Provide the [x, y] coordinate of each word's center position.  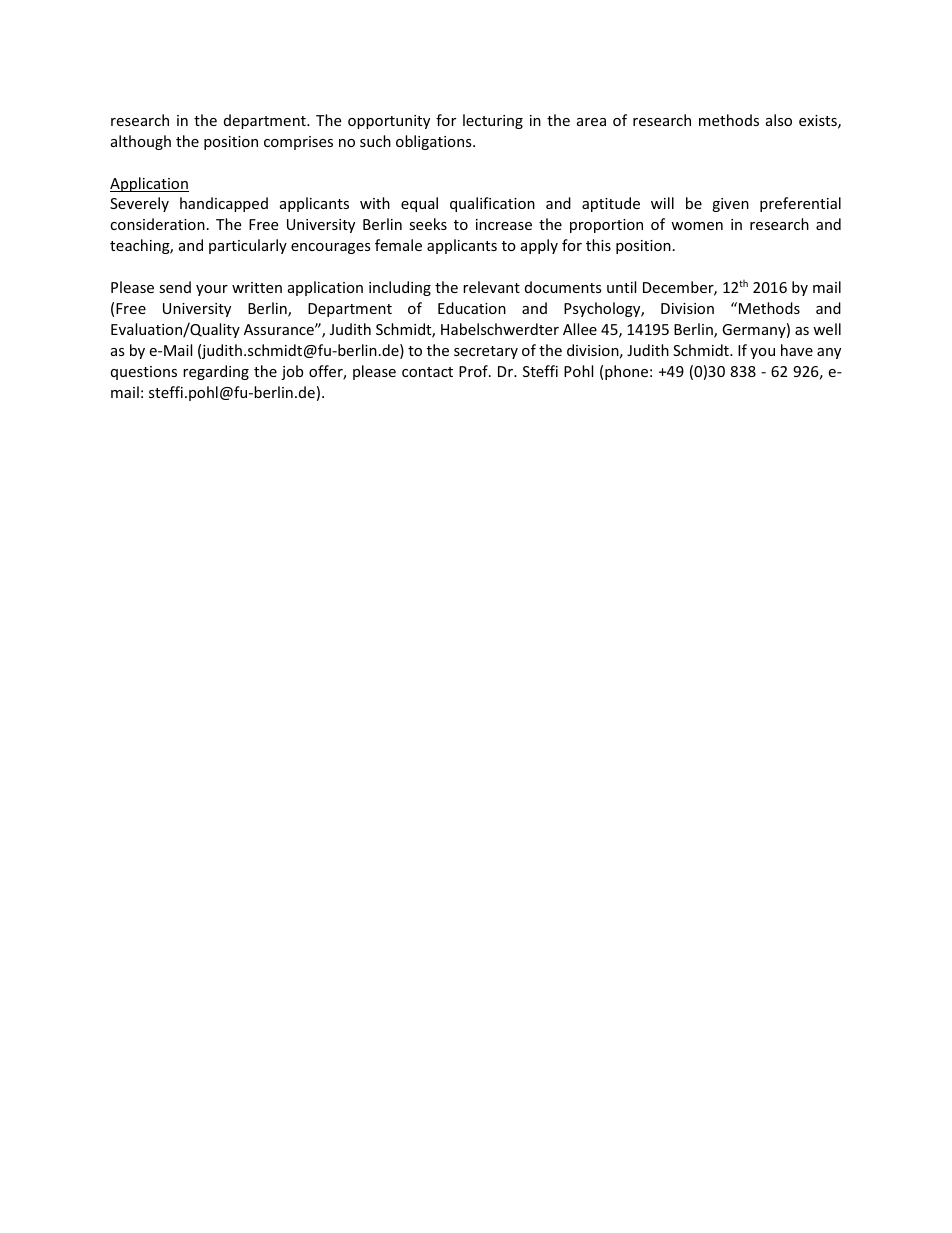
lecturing [493, 121]
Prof [474, 371]
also [779, 120]
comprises [298, 143]
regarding [216, 372]
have [797, 350]
